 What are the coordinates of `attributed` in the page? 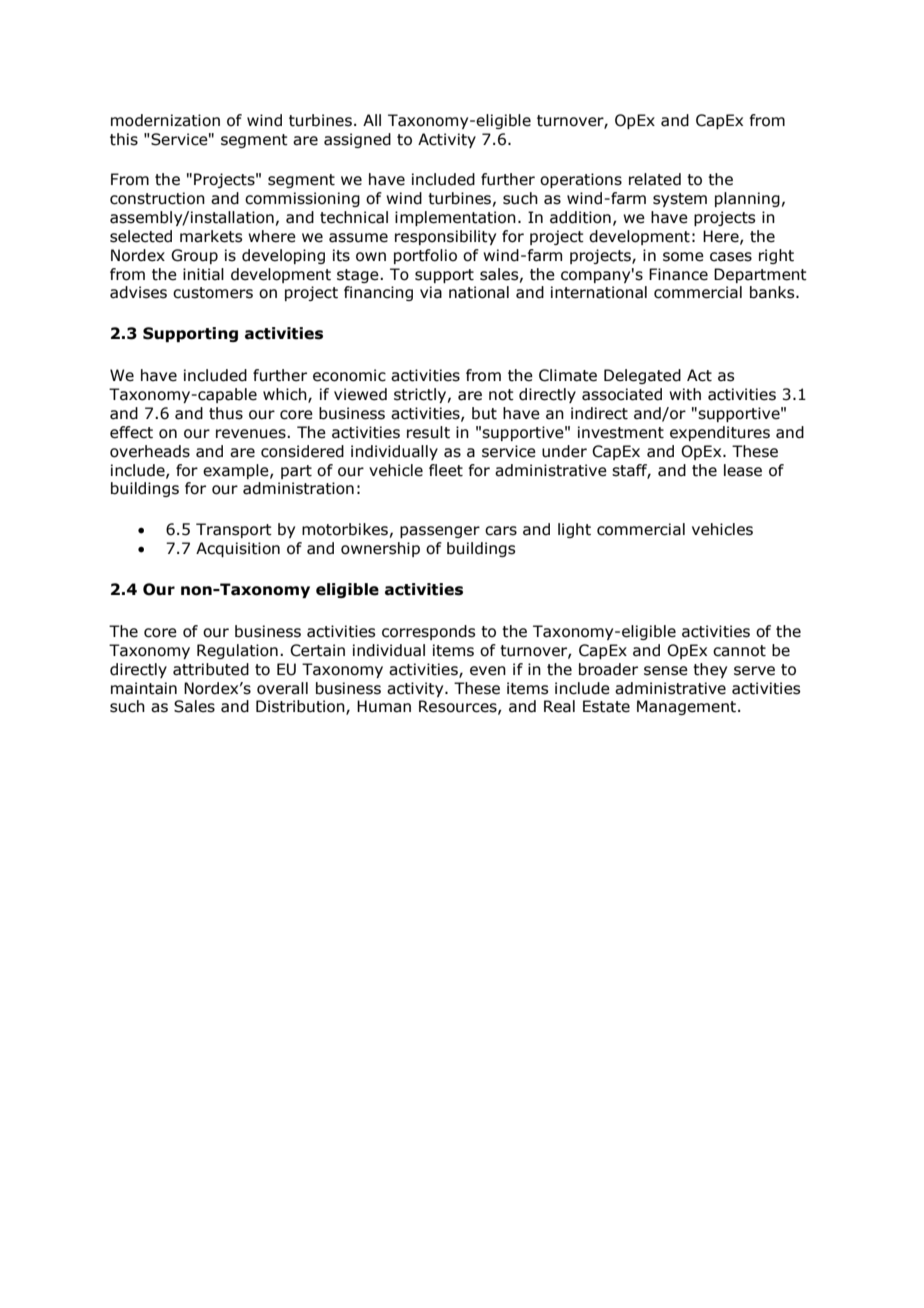 It's located at (211, 669).
